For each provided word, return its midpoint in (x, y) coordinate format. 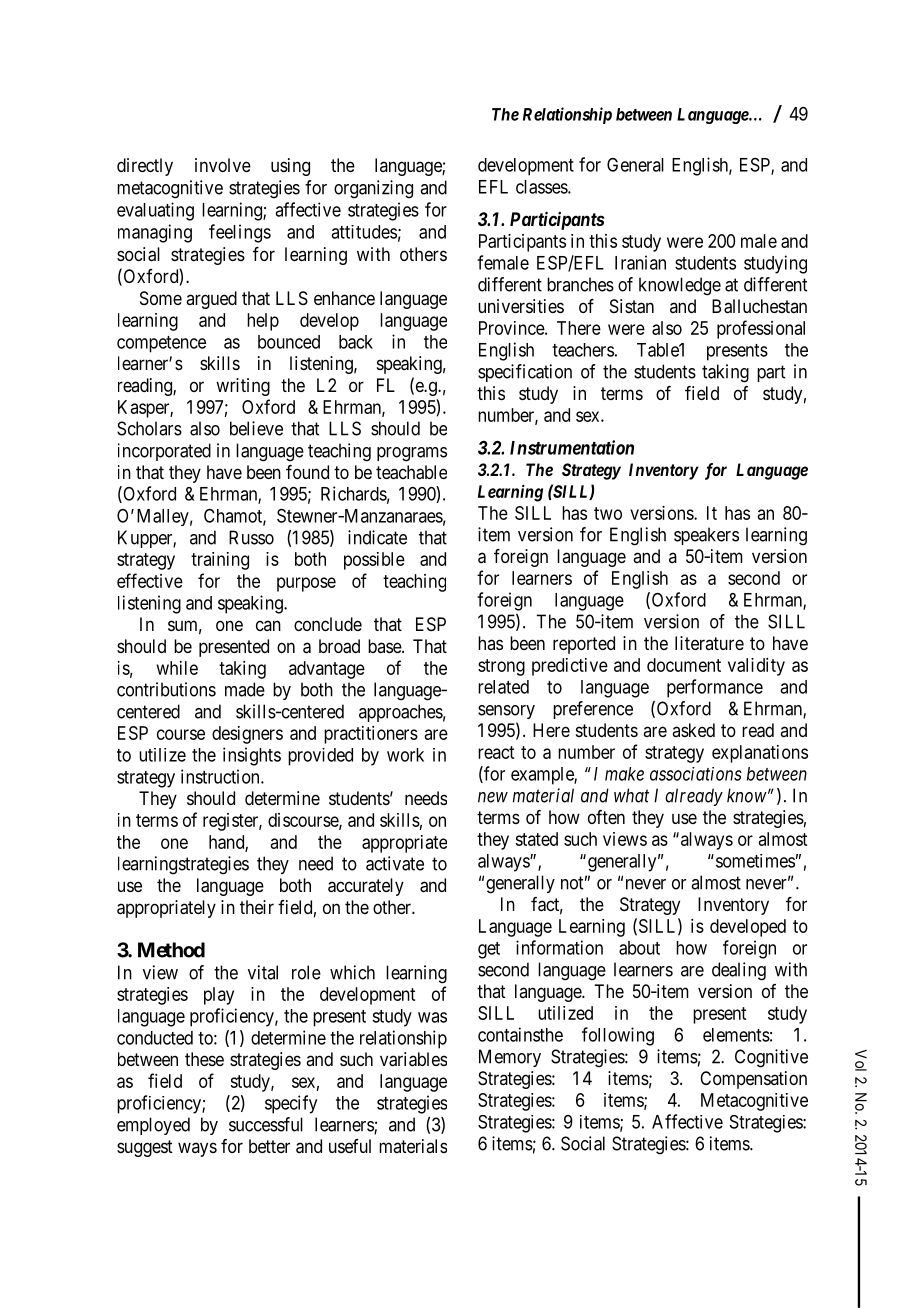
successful (266, 1124)
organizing (373, 189)
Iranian (640, 262)
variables (413, 1059)
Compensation (753, 1080)
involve (223, 165)
